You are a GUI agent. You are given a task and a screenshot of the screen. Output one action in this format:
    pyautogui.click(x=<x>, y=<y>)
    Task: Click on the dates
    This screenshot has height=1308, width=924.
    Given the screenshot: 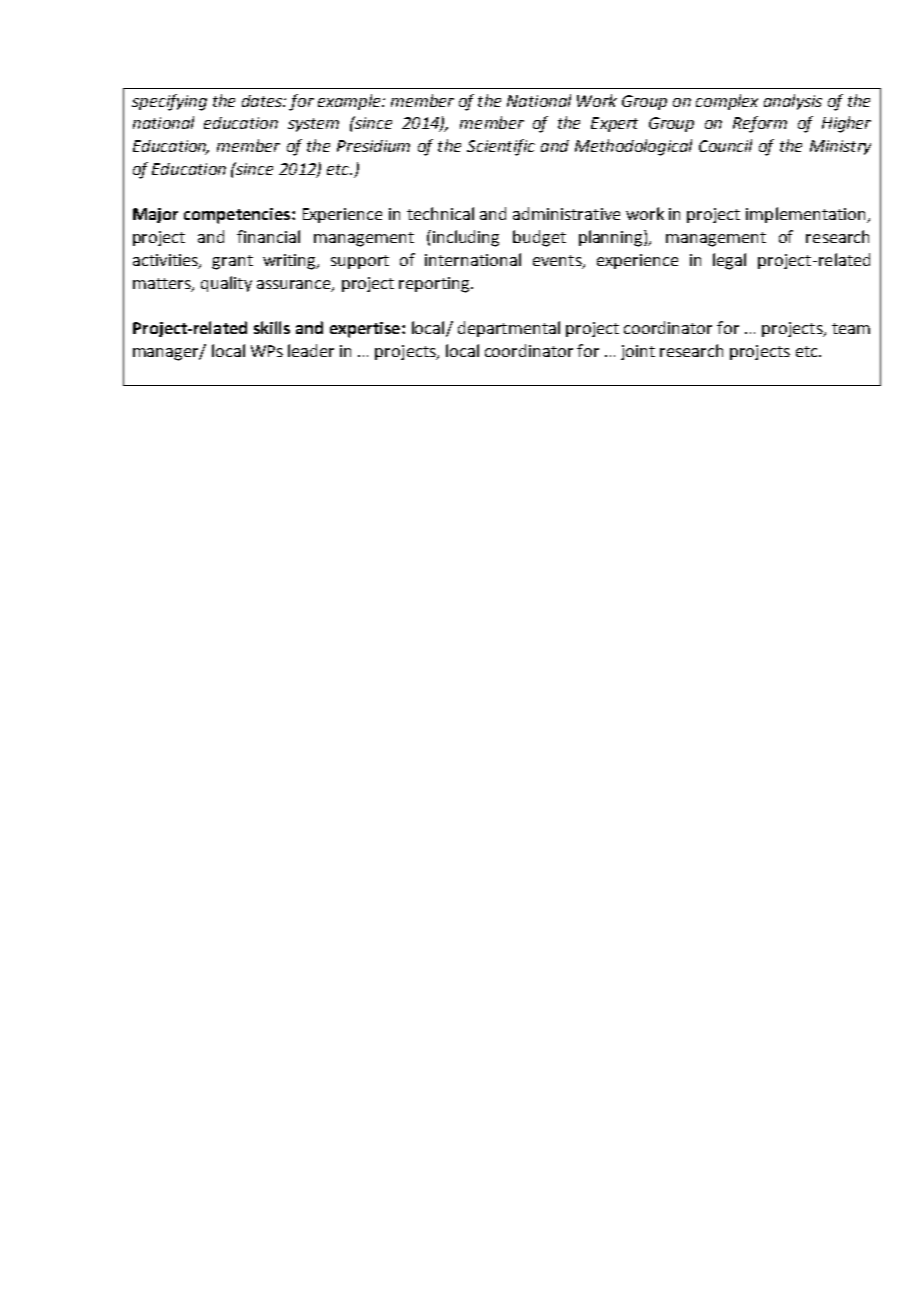 What is the action you would take?
    pyautogui.click(x=263, y=101)
